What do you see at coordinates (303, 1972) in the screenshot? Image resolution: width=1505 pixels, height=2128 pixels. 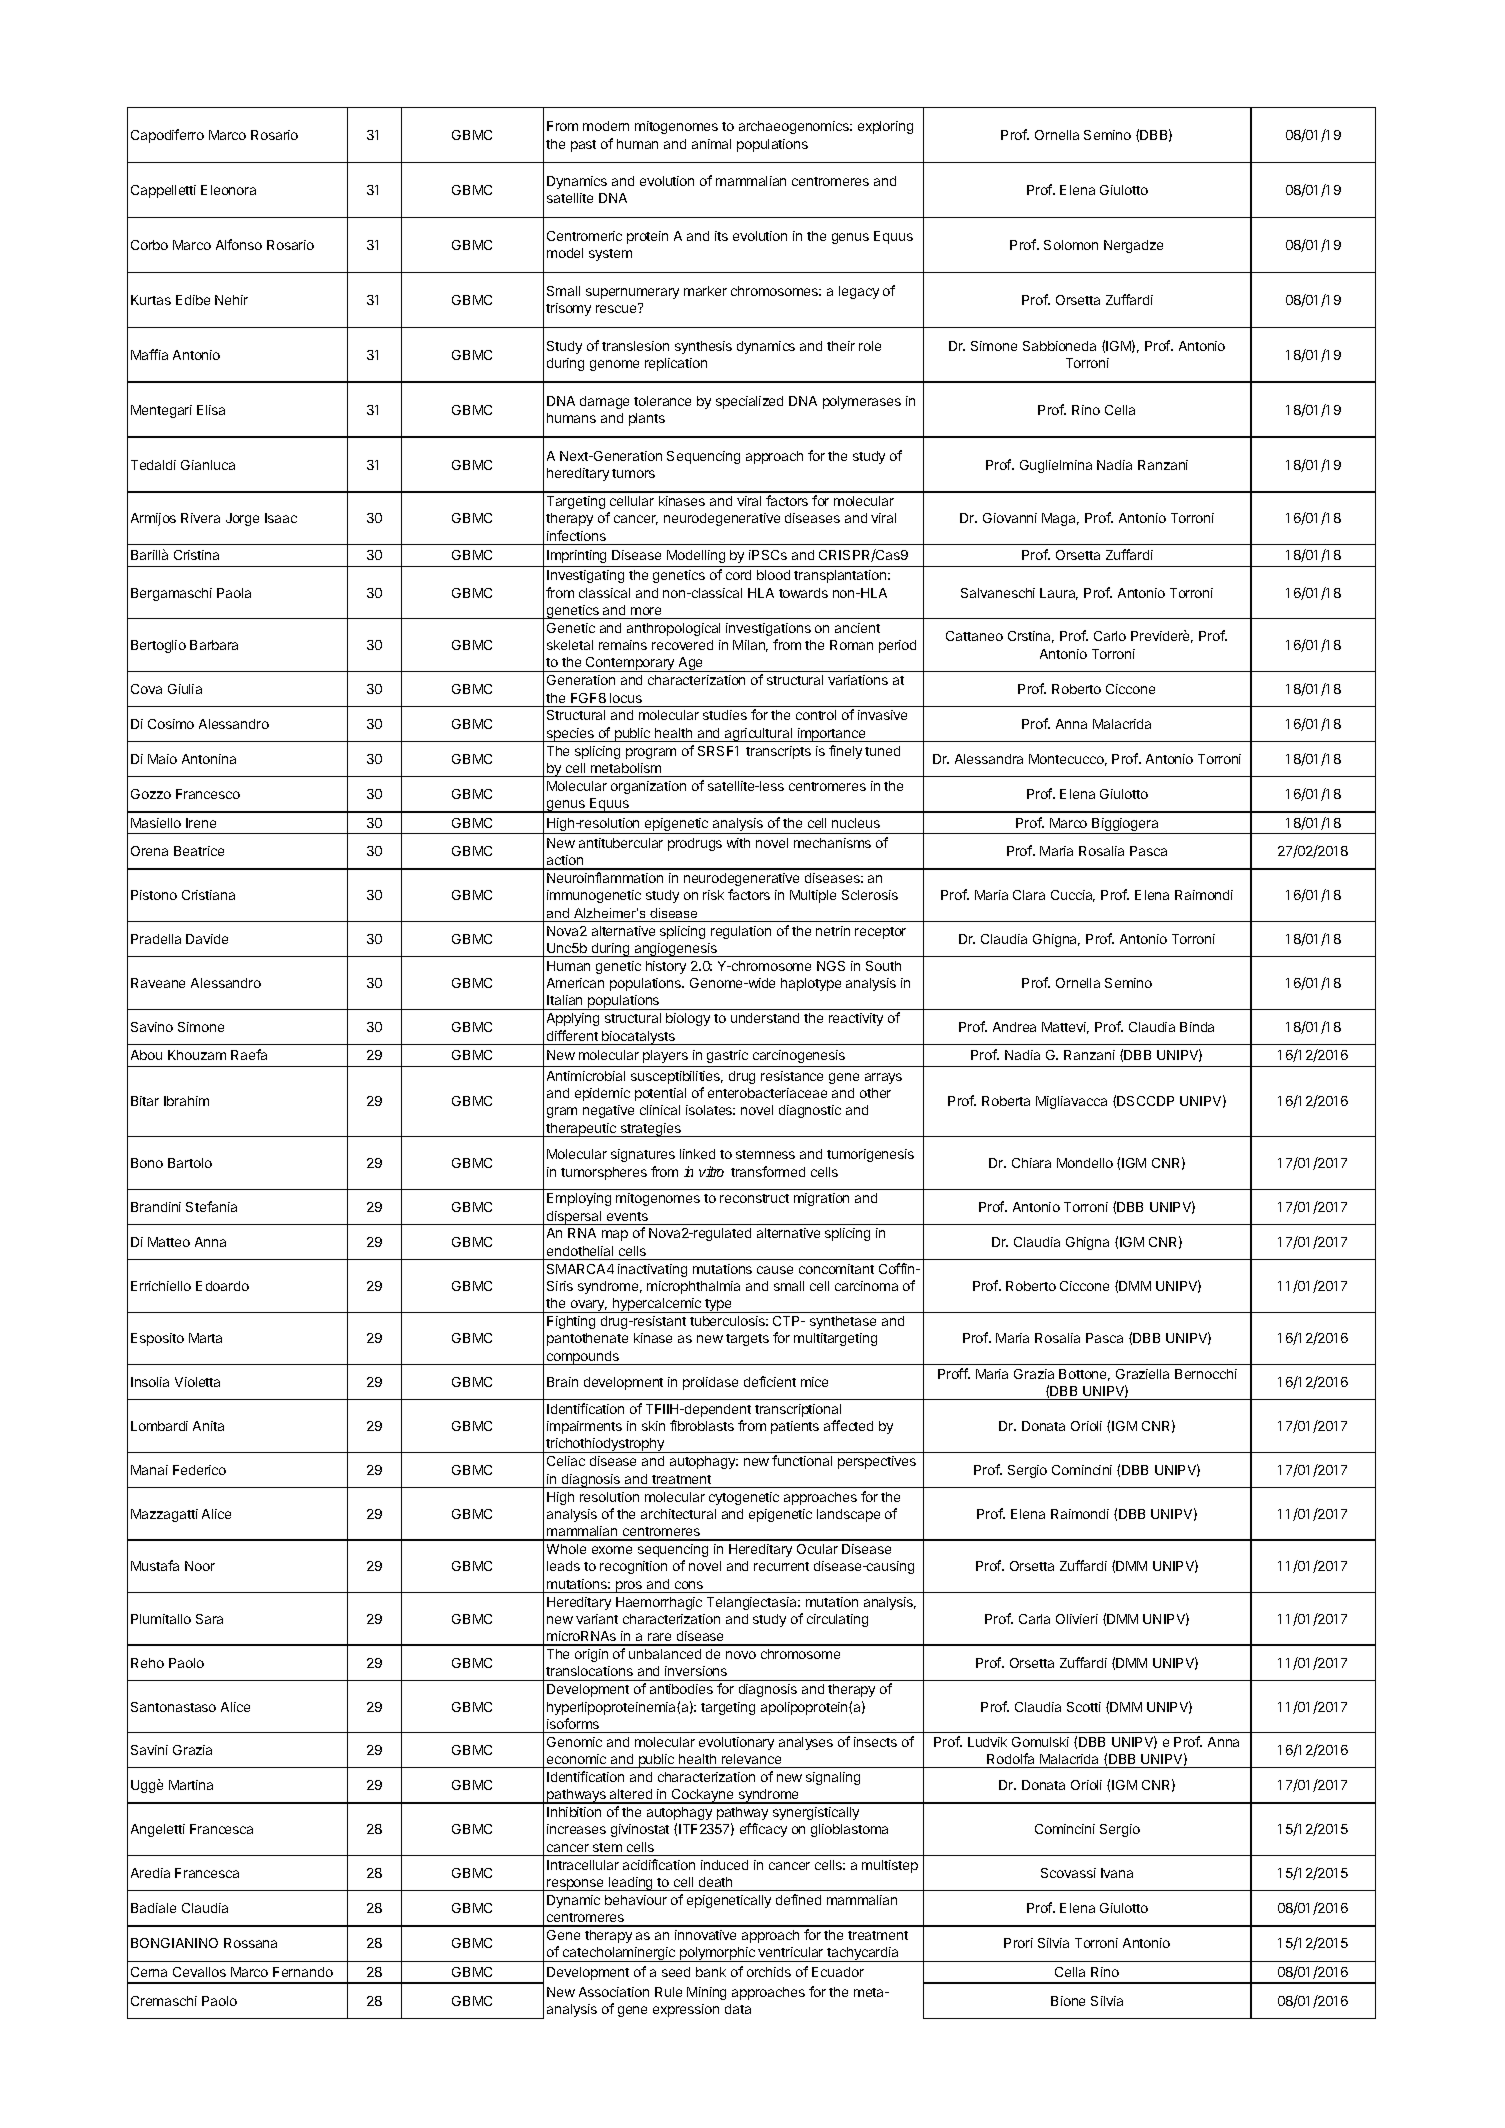 I see `Fernando` at bounding box center [303, 1972].
